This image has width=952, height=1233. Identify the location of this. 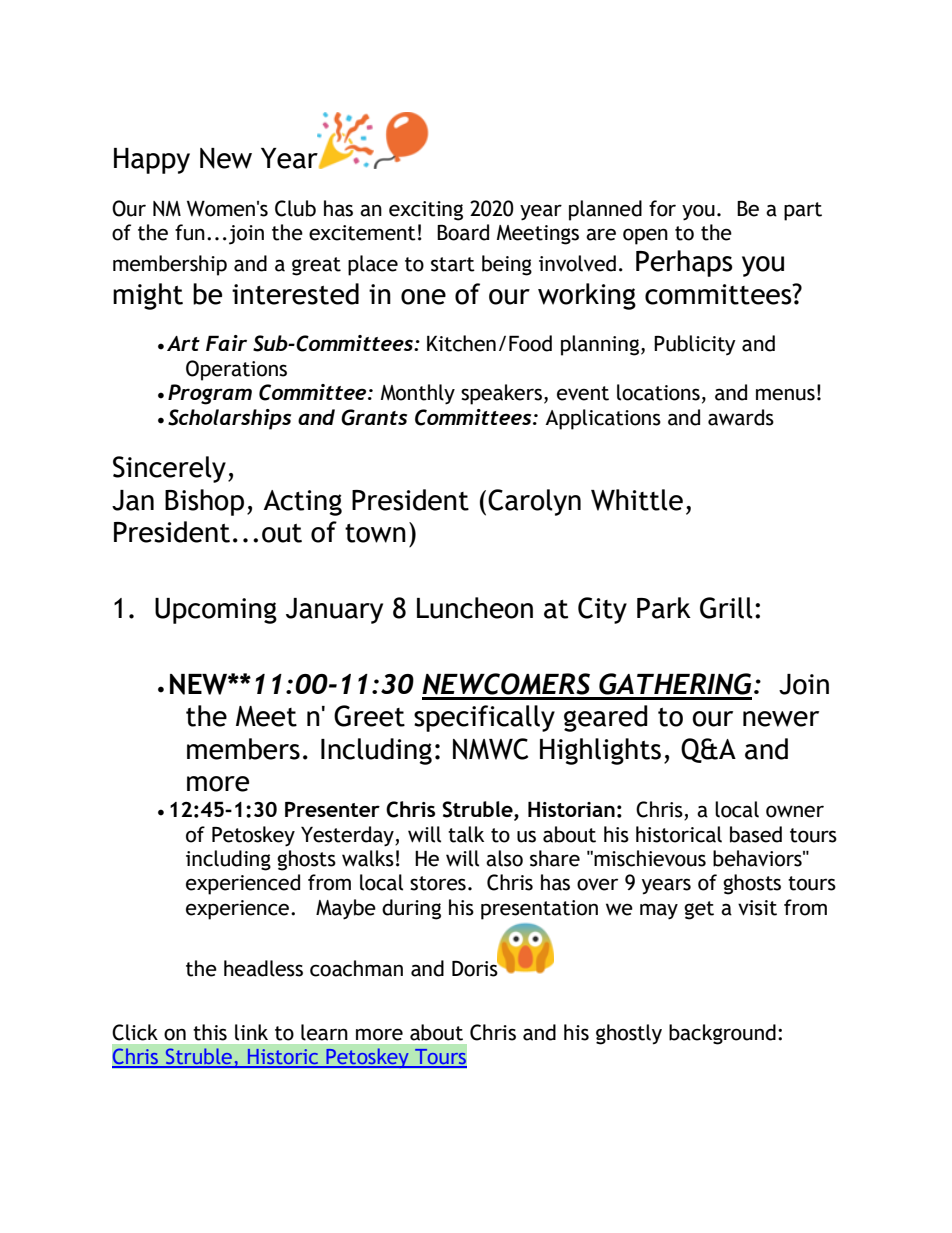
(210, 1032).
